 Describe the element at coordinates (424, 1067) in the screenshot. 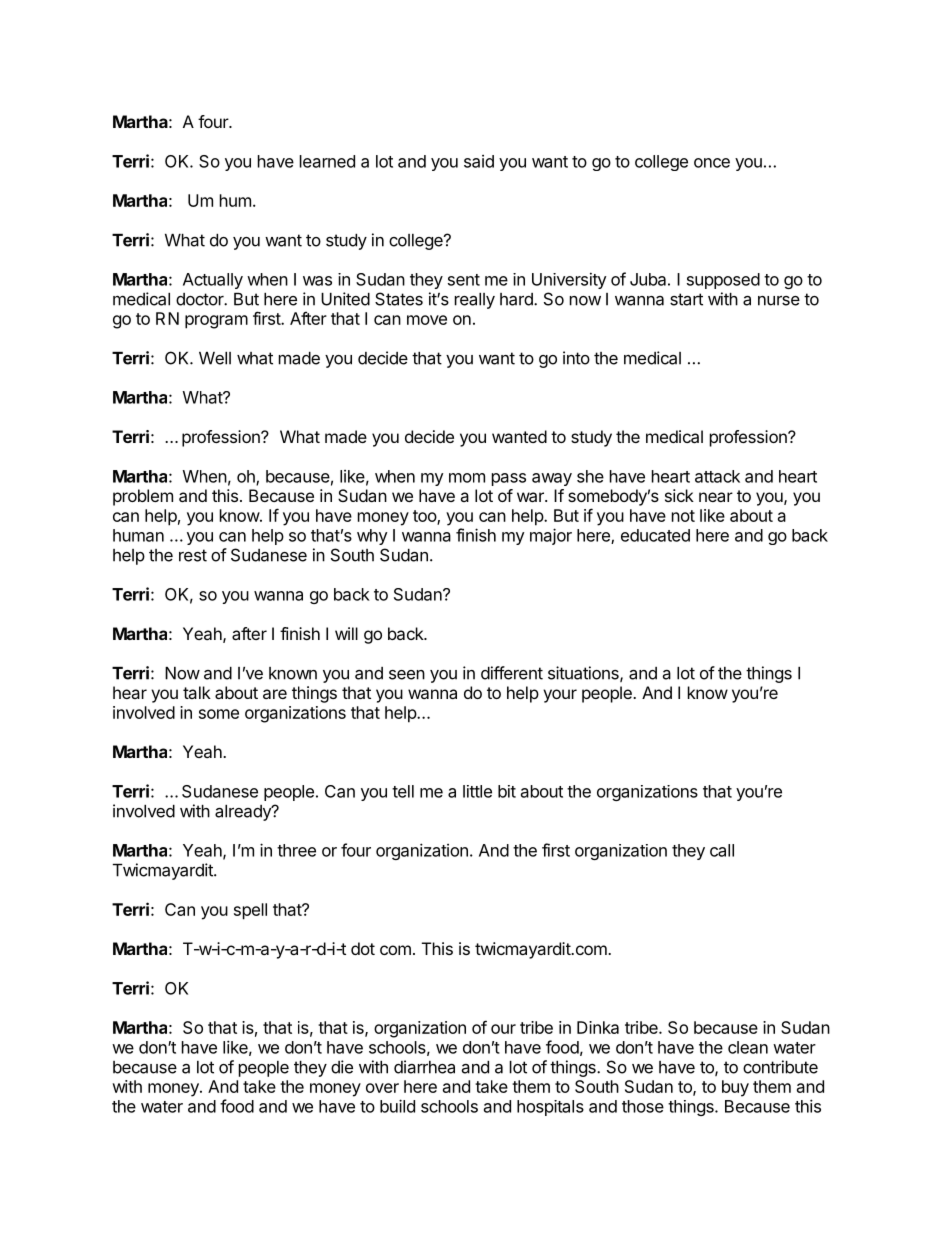

I see `diarrhea` at that location.
